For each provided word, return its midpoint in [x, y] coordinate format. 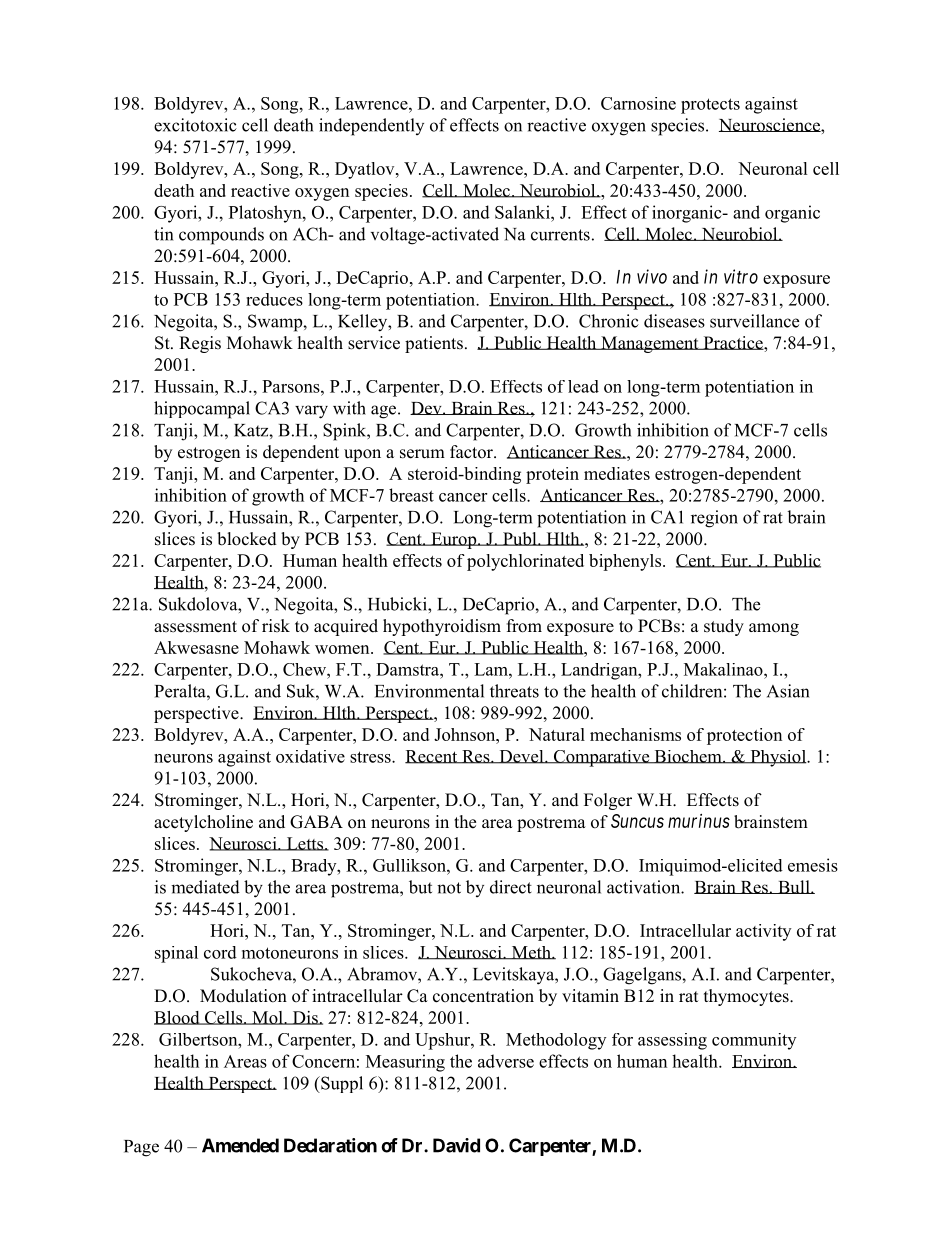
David [456, 1145]
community [754, 1041]
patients [434, 344]
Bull [794, 887]
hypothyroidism [442, 627]
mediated [205, 887]
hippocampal [202, 410]
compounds [221, 236]
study [724, 627]
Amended [240, 1145]
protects [710, 106]
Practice [733, 344]
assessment [195, 627]
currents [560, 235]
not [449, 888]
